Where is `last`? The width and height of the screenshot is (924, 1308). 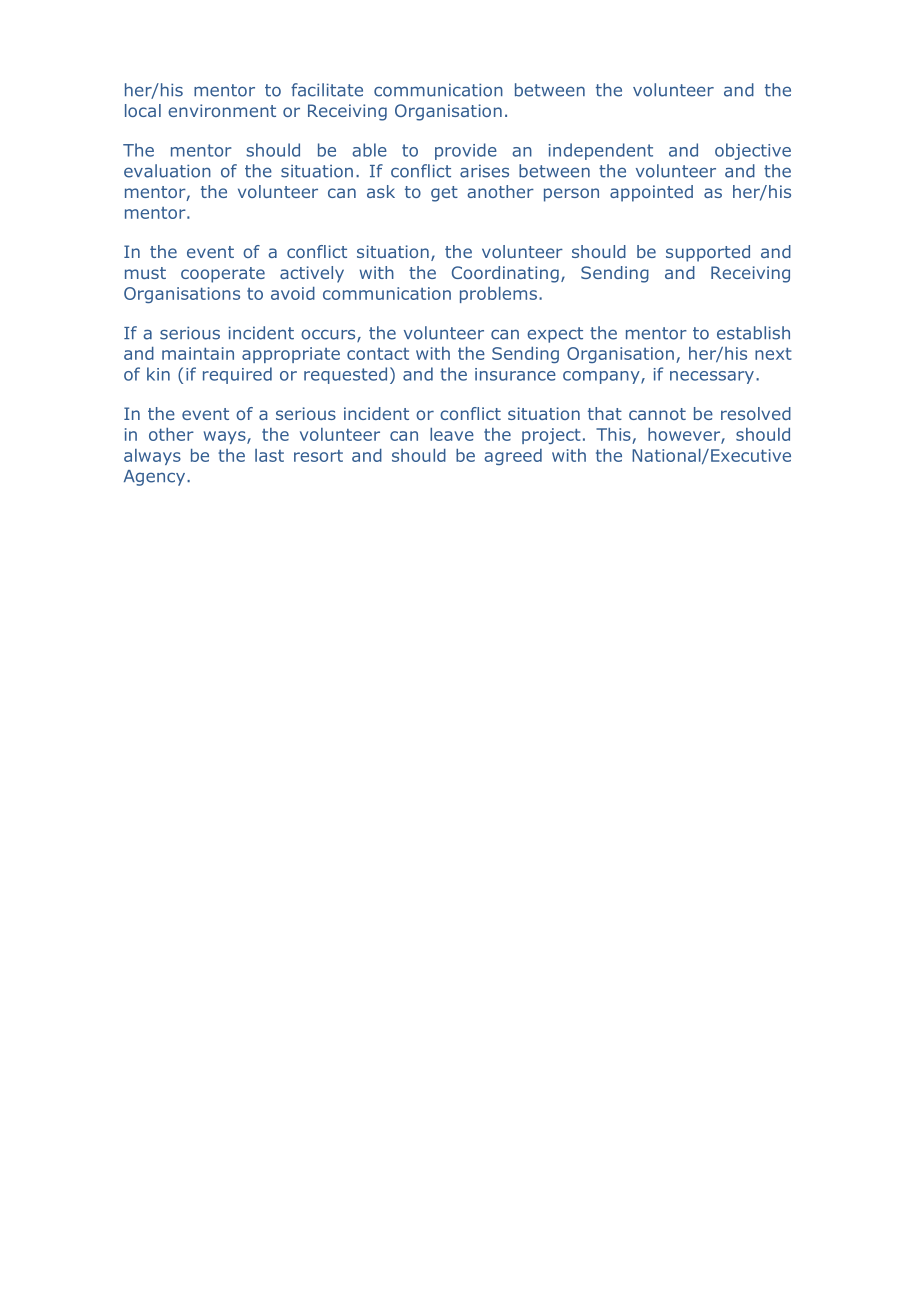
last is located at coordinates (269, 455).
